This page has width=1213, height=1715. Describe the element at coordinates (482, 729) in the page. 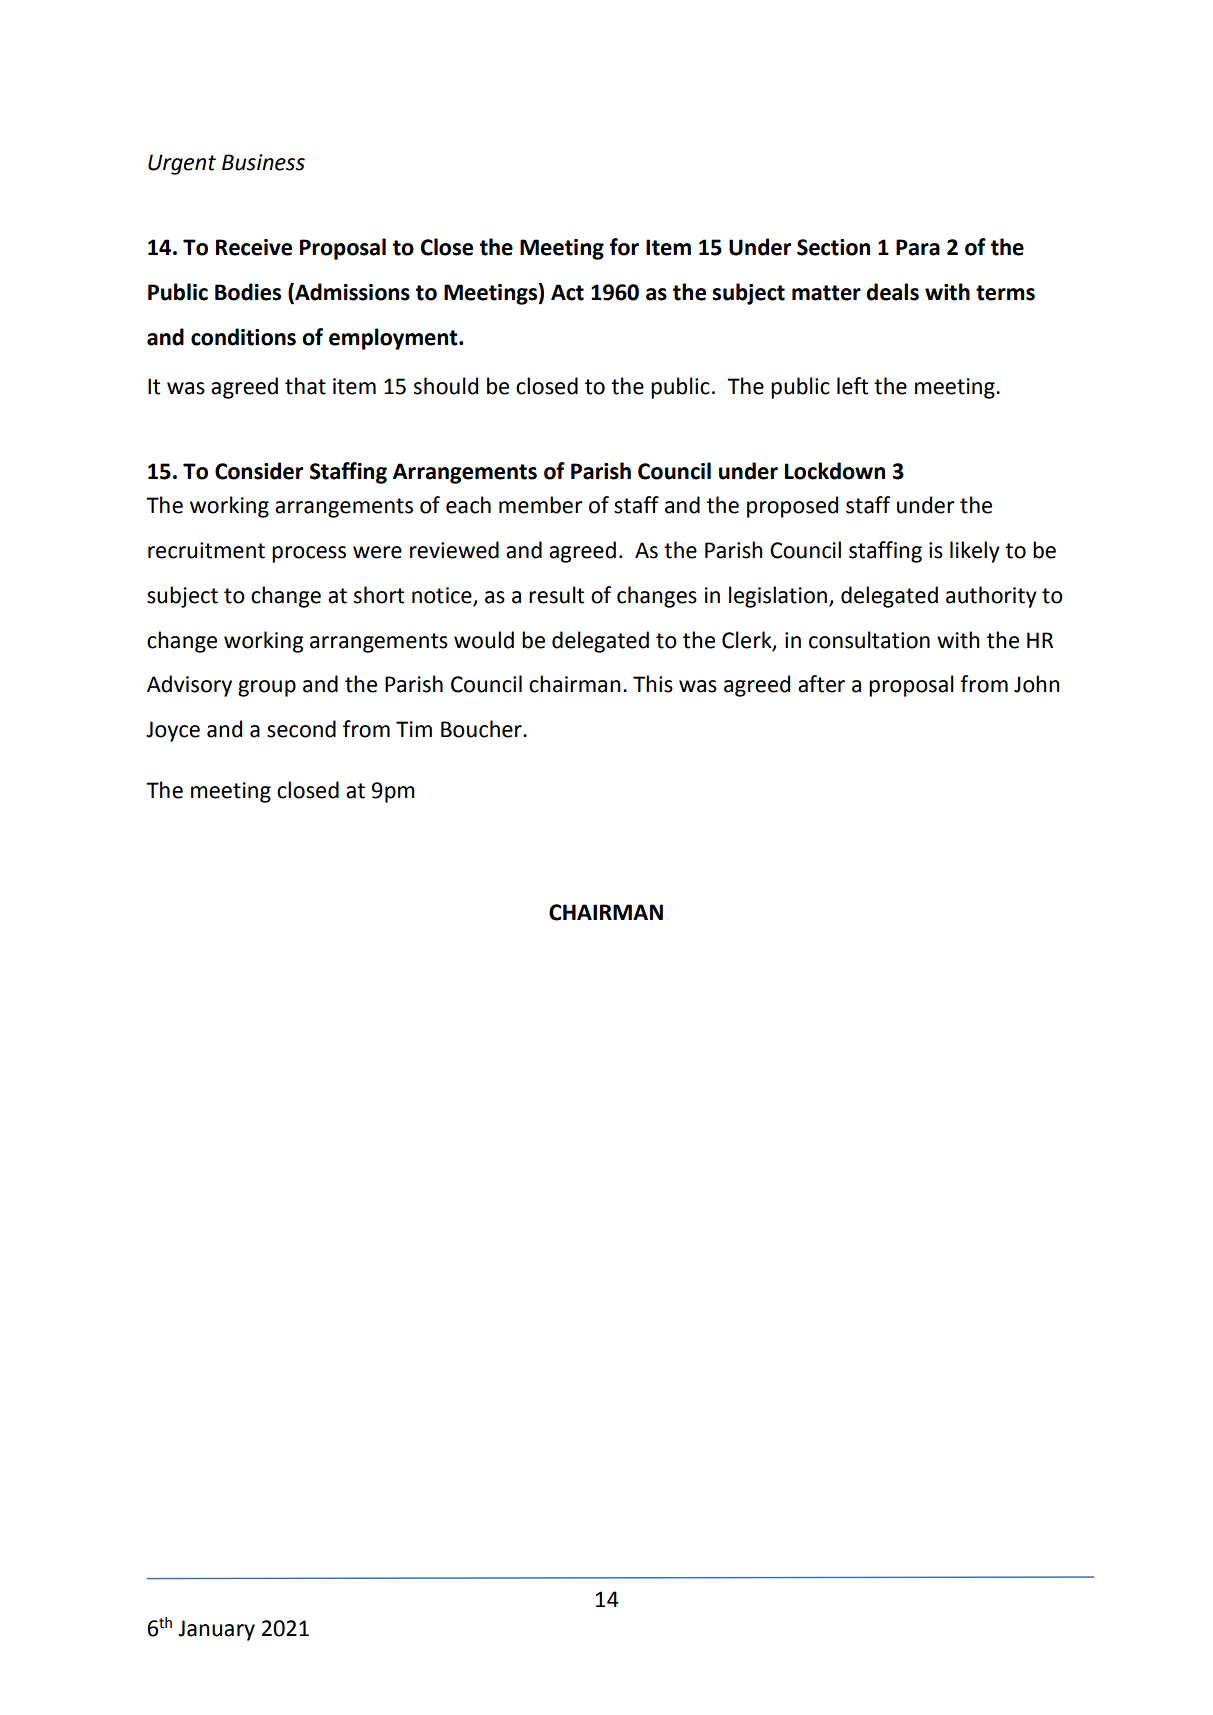

I see `Boucher` at that location.
